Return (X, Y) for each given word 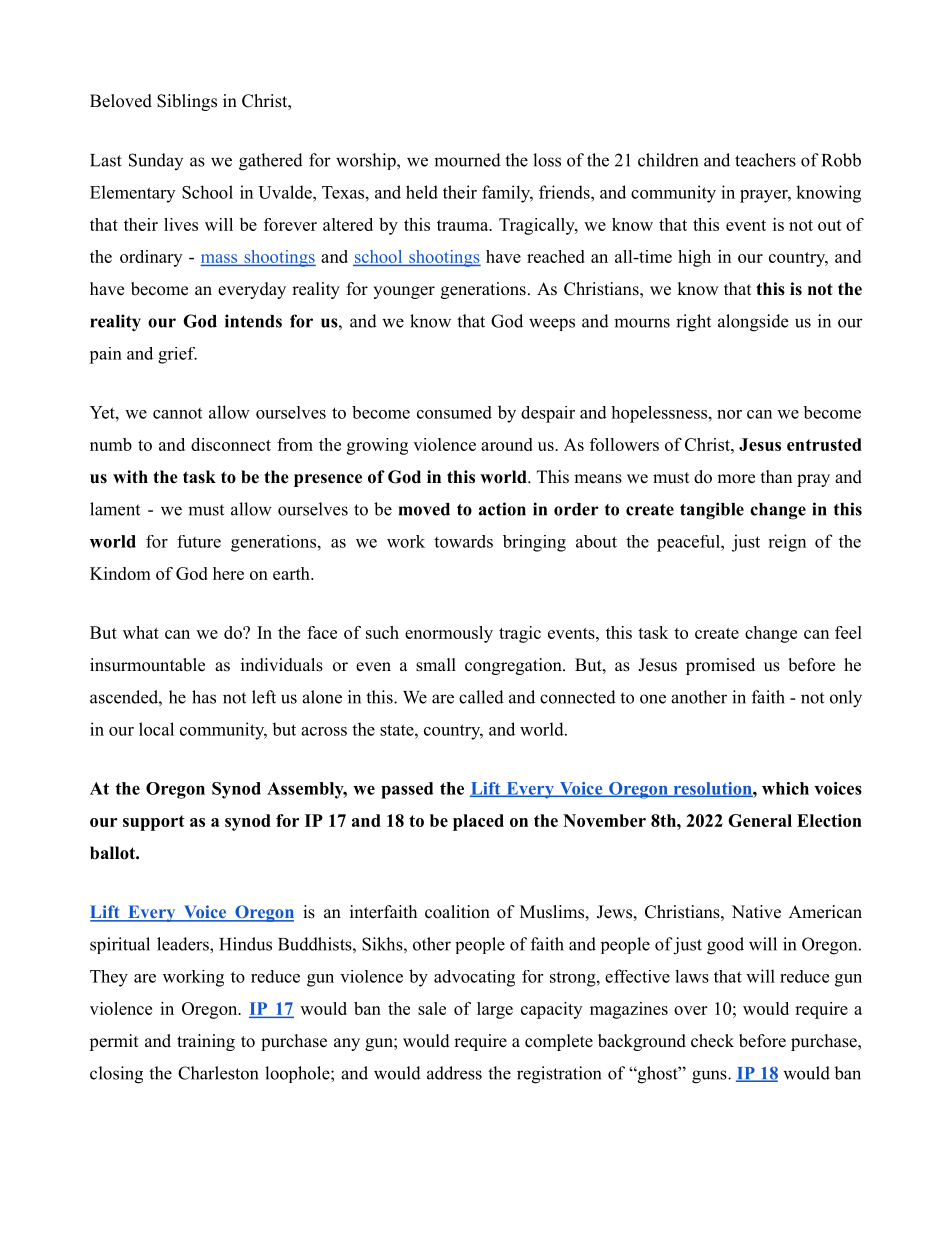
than (776, 476)
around (507, 444)
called (481, 697)
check (712, 1041)
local (156, 729)
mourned (467, 160)
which (785, 788)
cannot (177, 413)
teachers (765, 160)
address (454, 1073)
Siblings (187, 102)
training (206, 1042)
